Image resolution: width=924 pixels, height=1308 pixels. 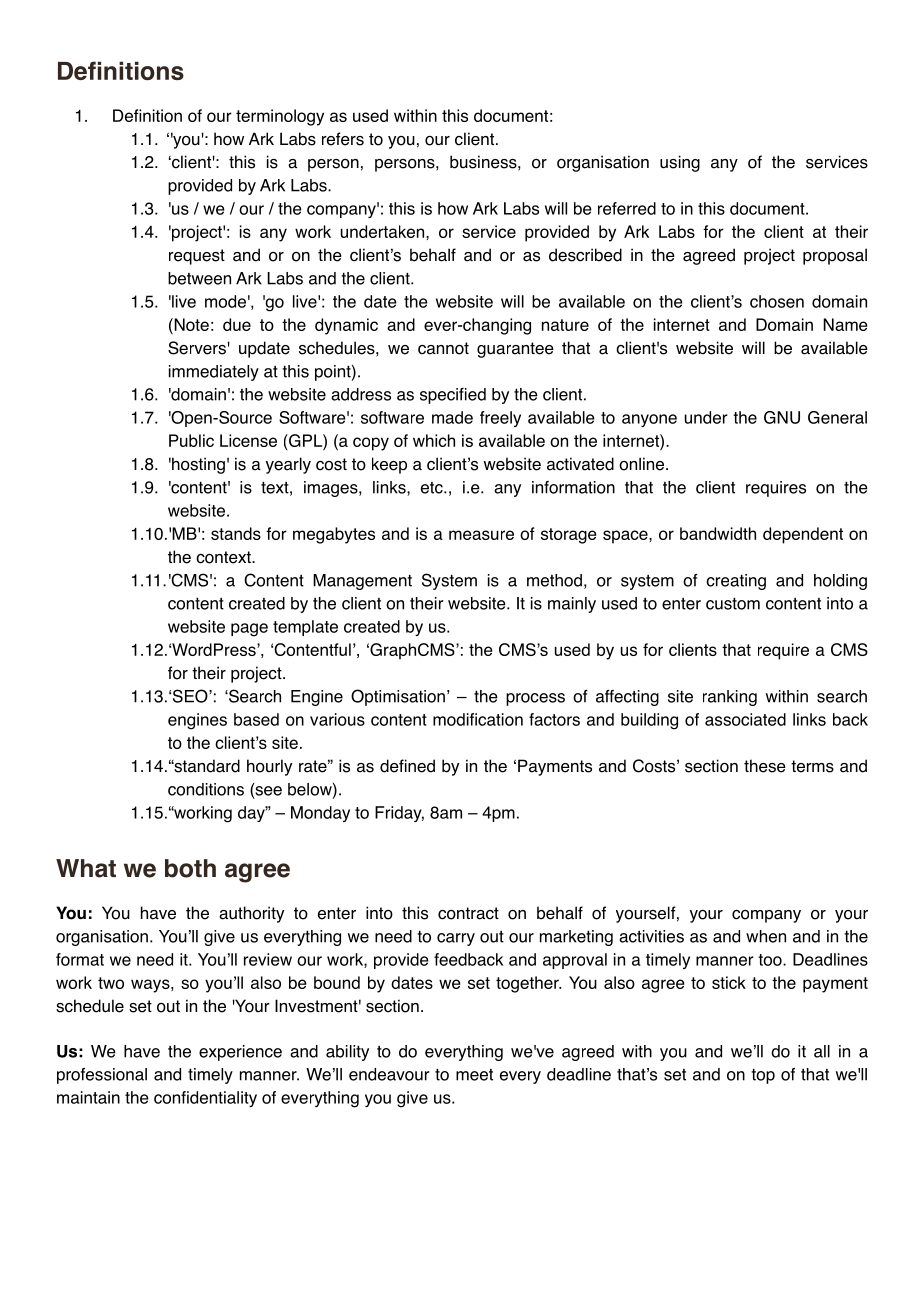 I want to click on terminology, so click(x=280, y=117).
